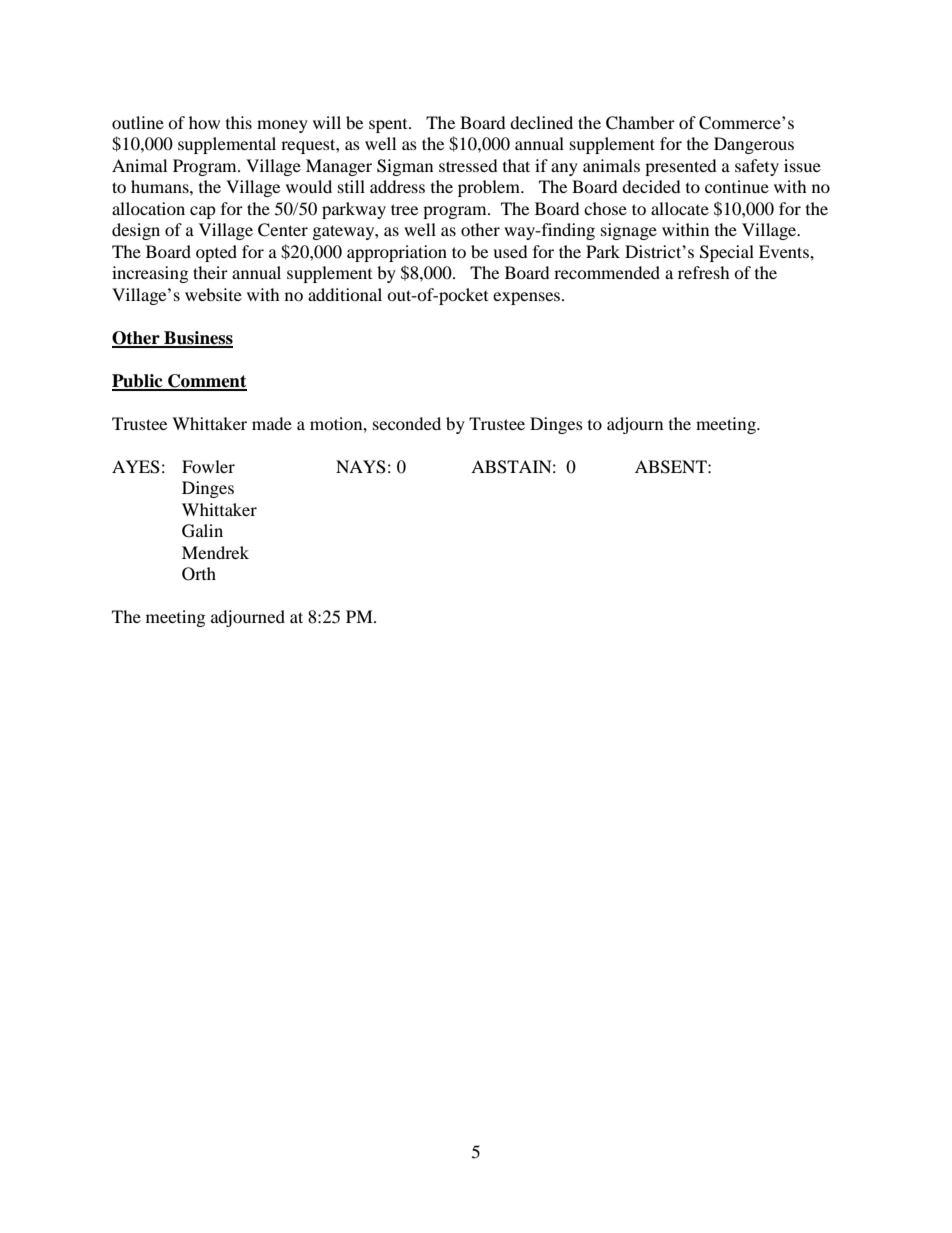 The height and width of the screenshot is (1233, 952). I want to click on refresh, so click(704, 272).
